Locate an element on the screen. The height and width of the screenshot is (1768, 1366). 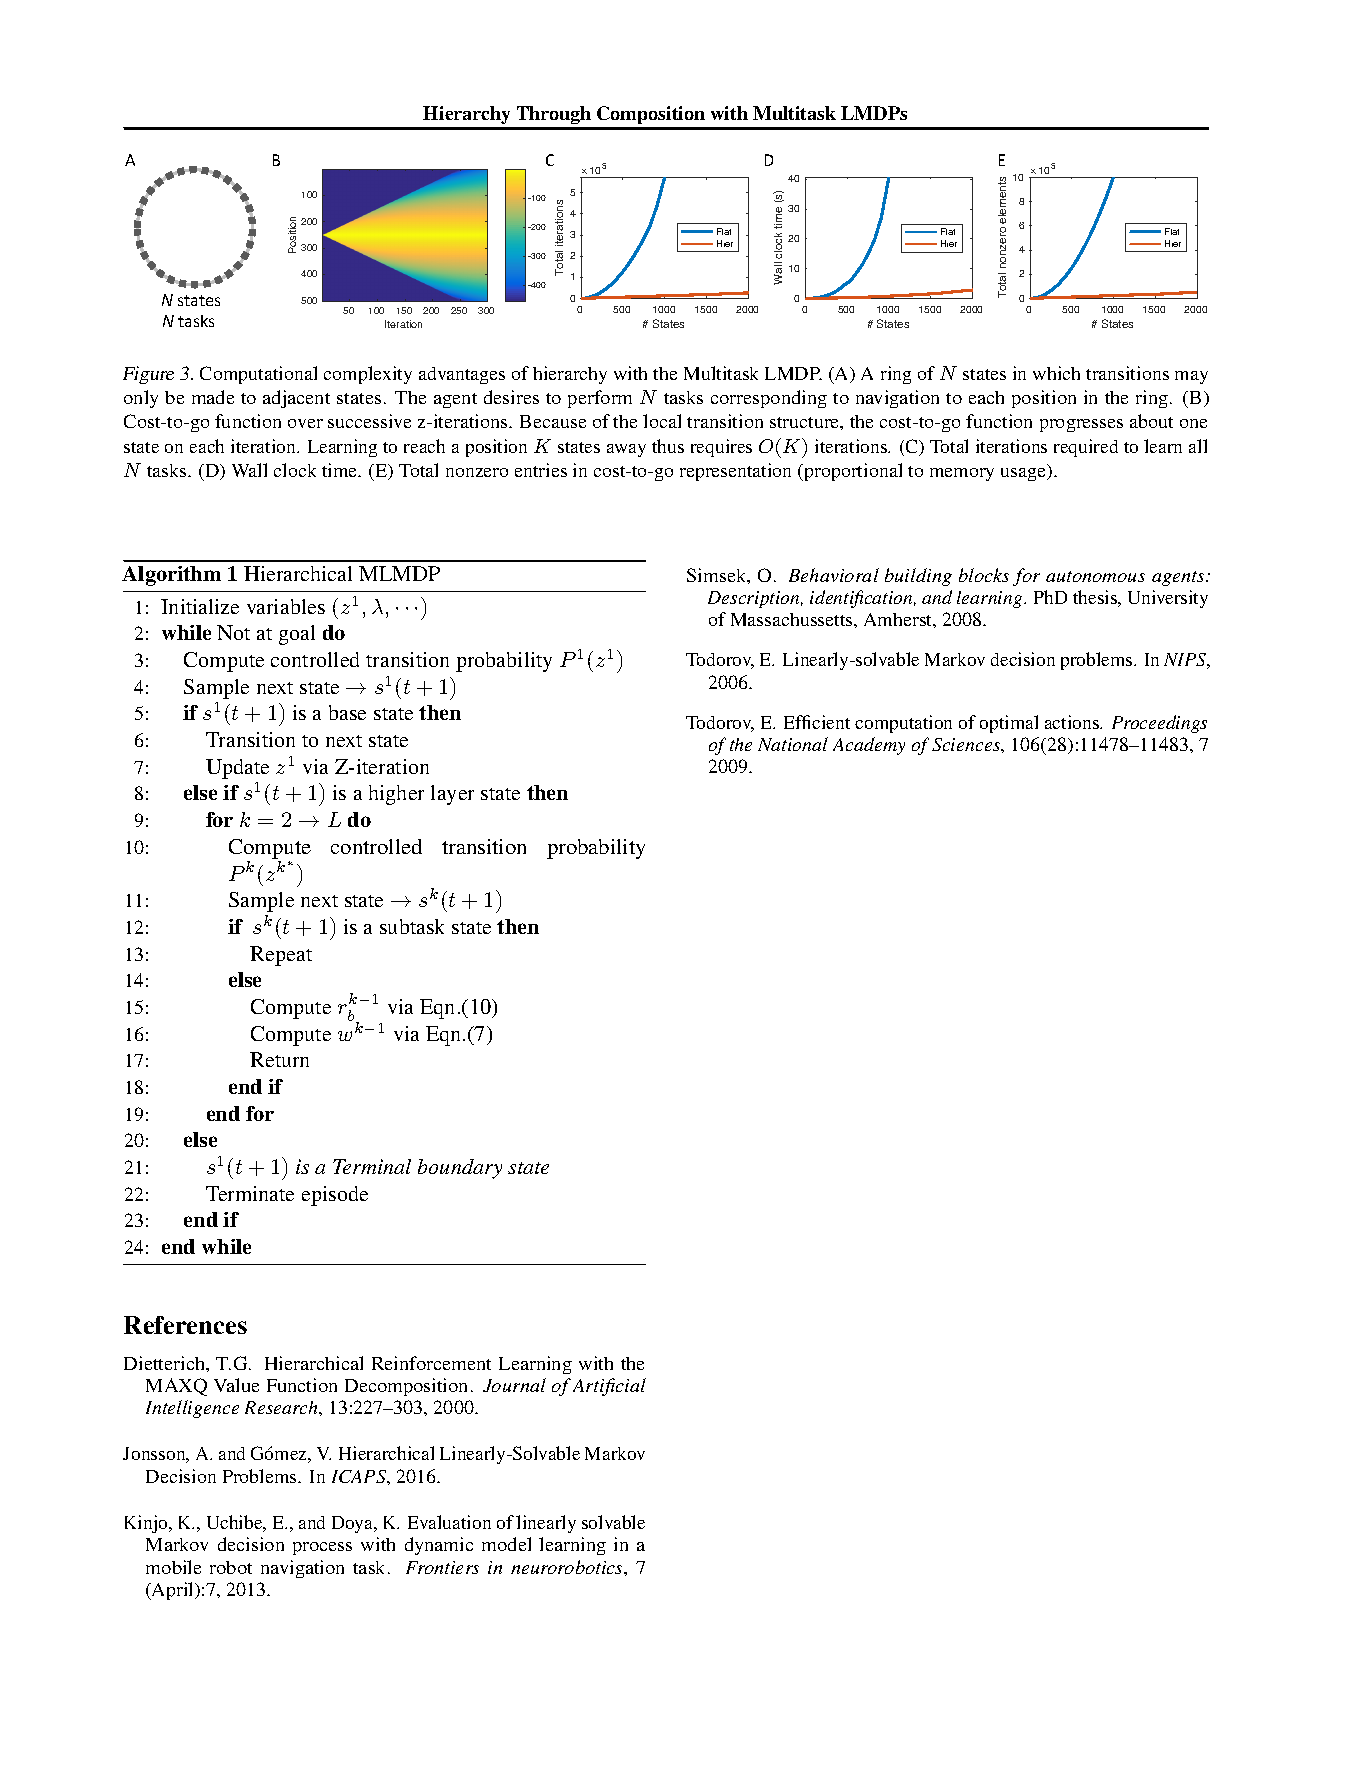
National is located at coordinates (793, 744).
